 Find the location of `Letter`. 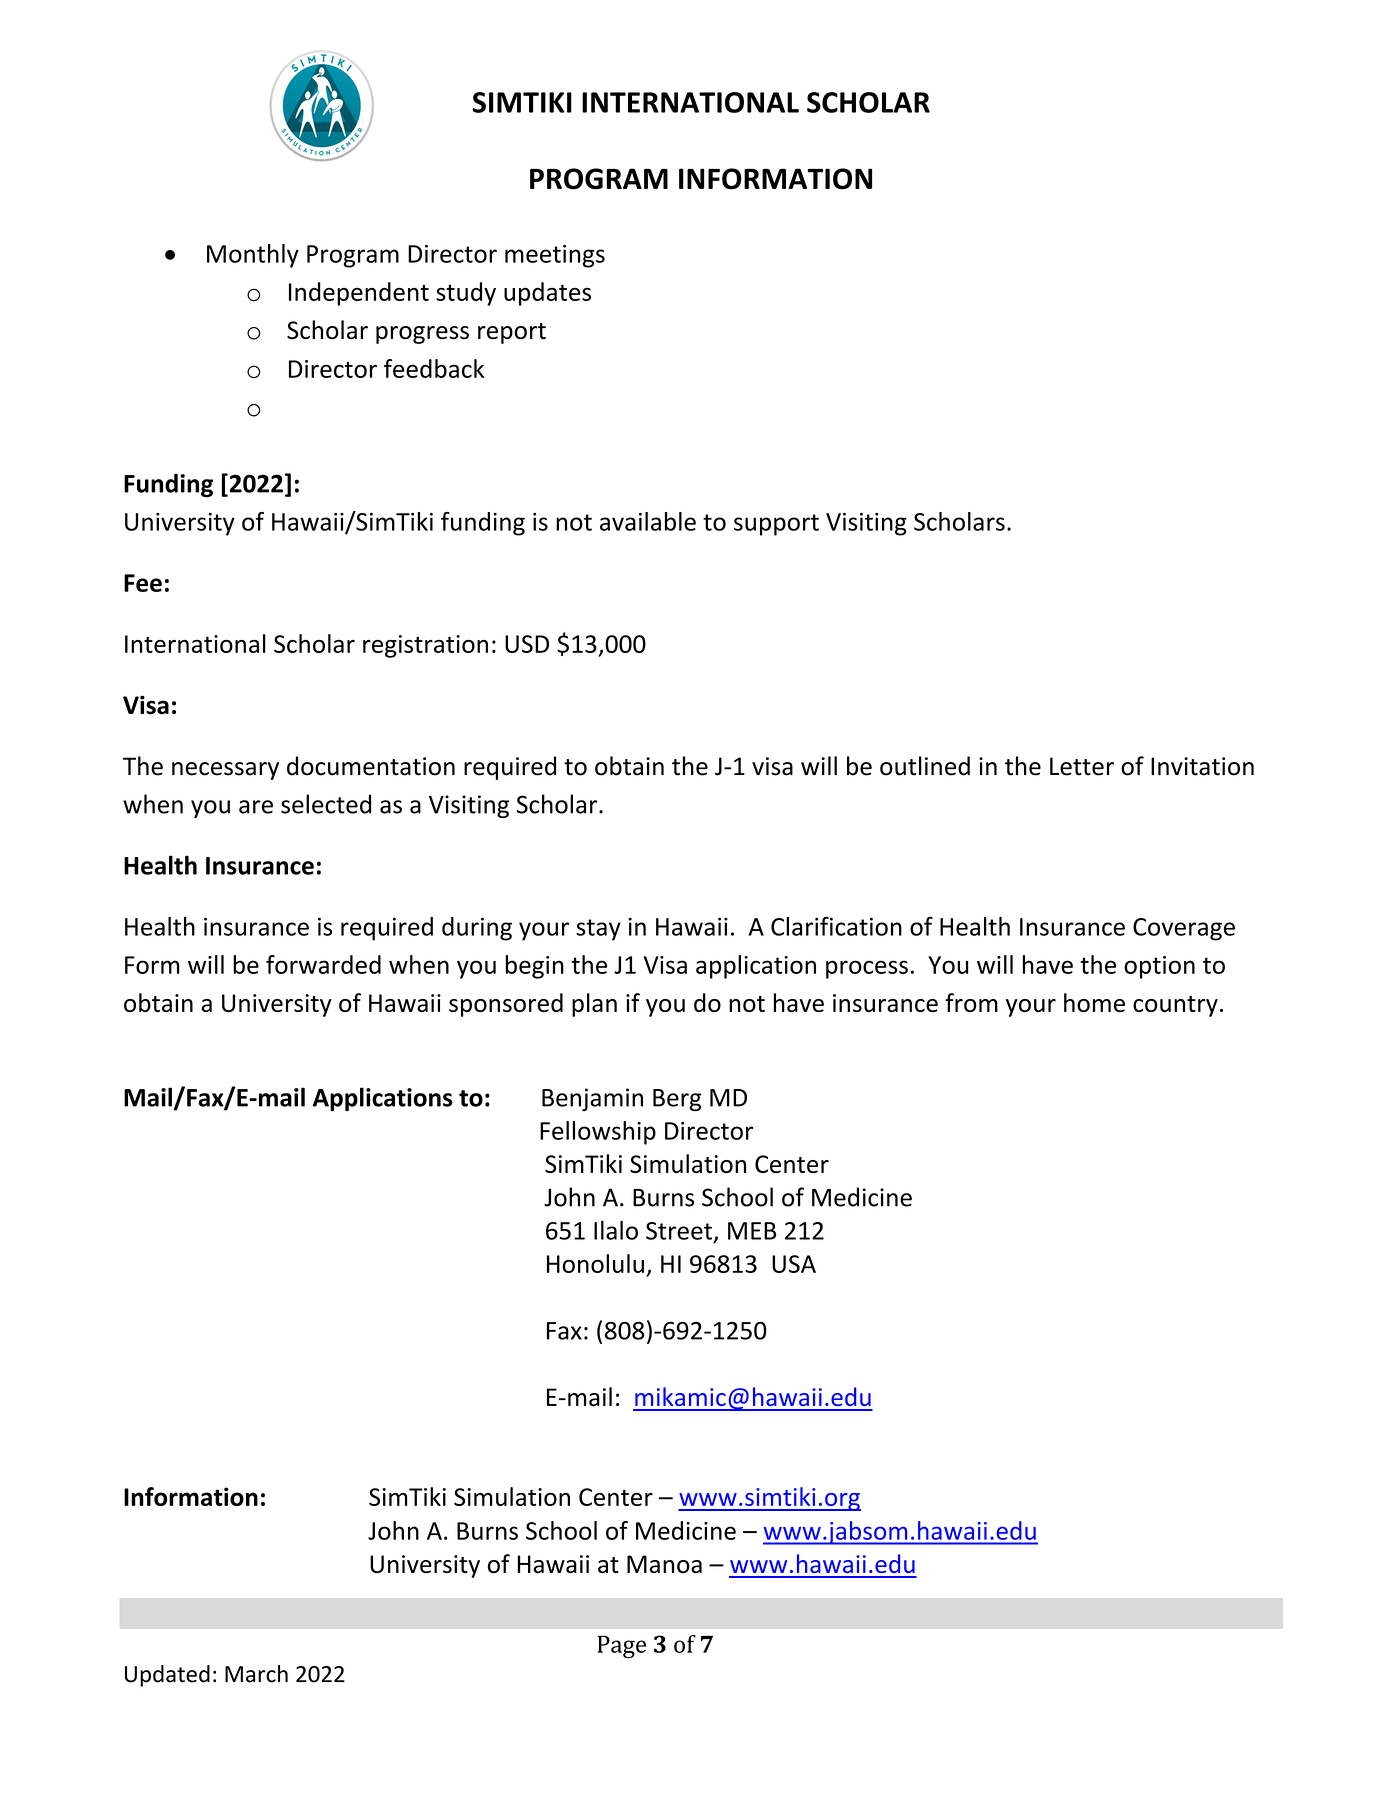

Letter is located at coordinates (1082, 766).
